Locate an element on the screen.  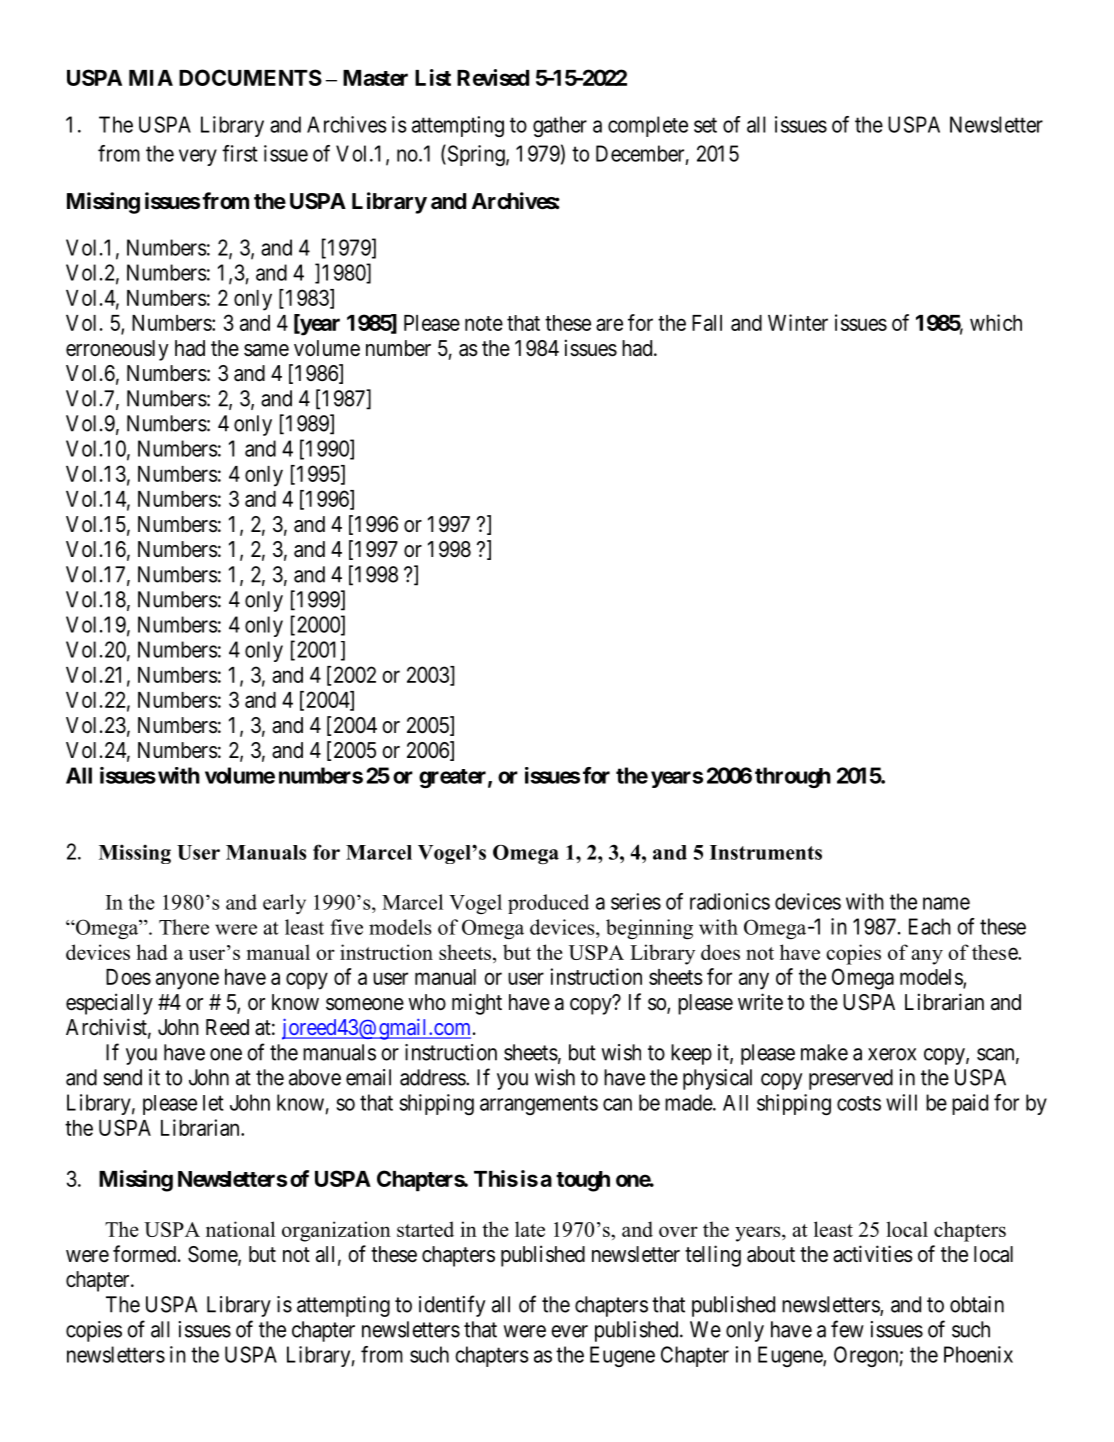
same is located at coordinates (266, 350).
